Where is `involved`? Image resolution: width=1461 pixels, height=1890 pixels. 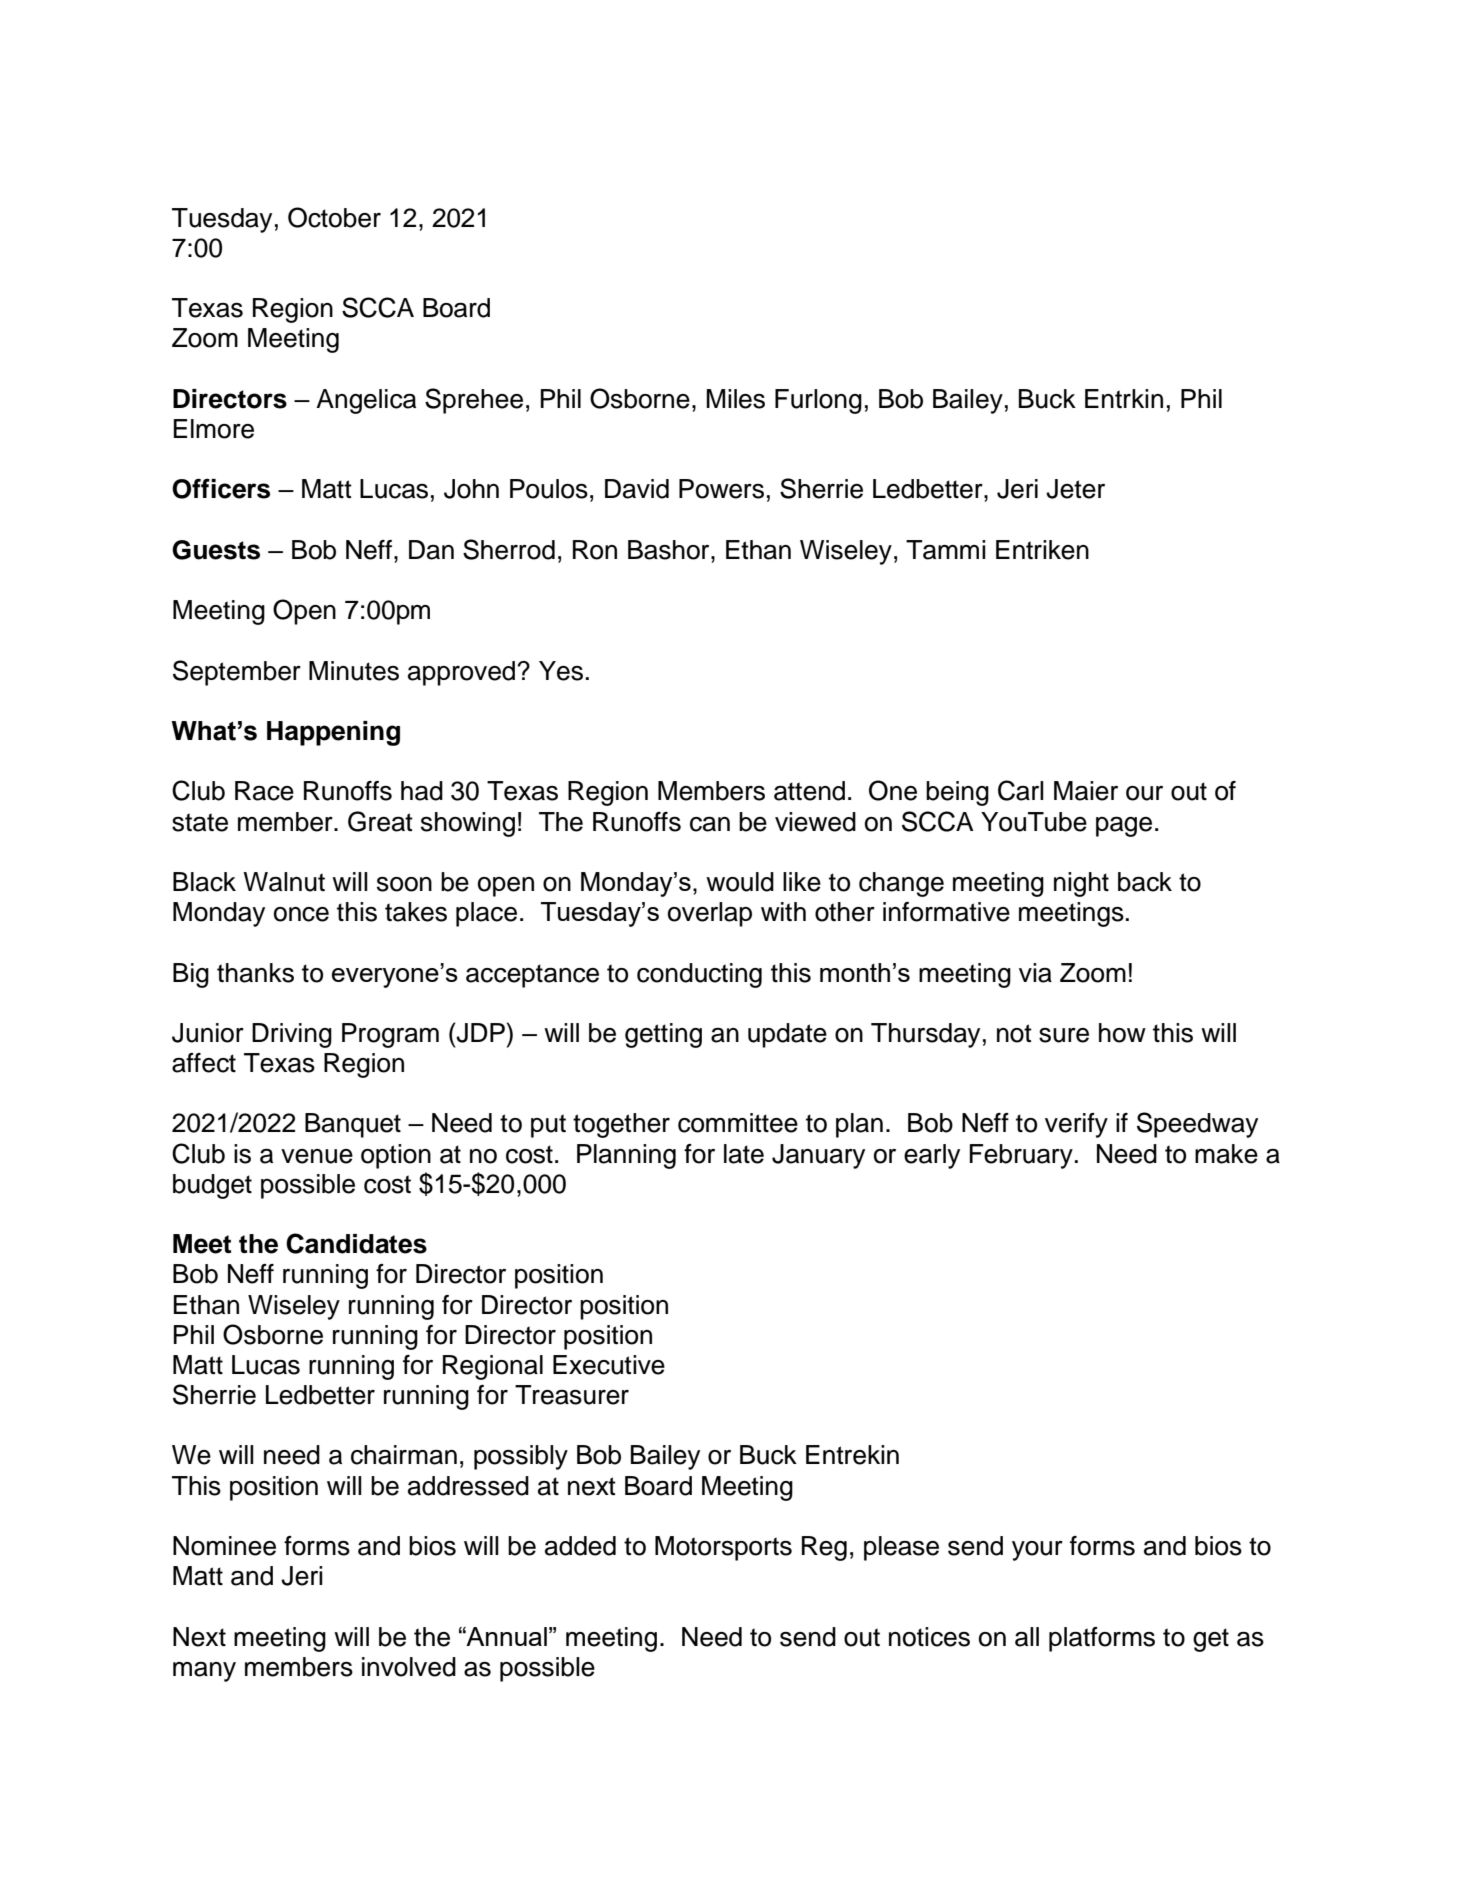 involved is located at coordinates (409, 1667).
